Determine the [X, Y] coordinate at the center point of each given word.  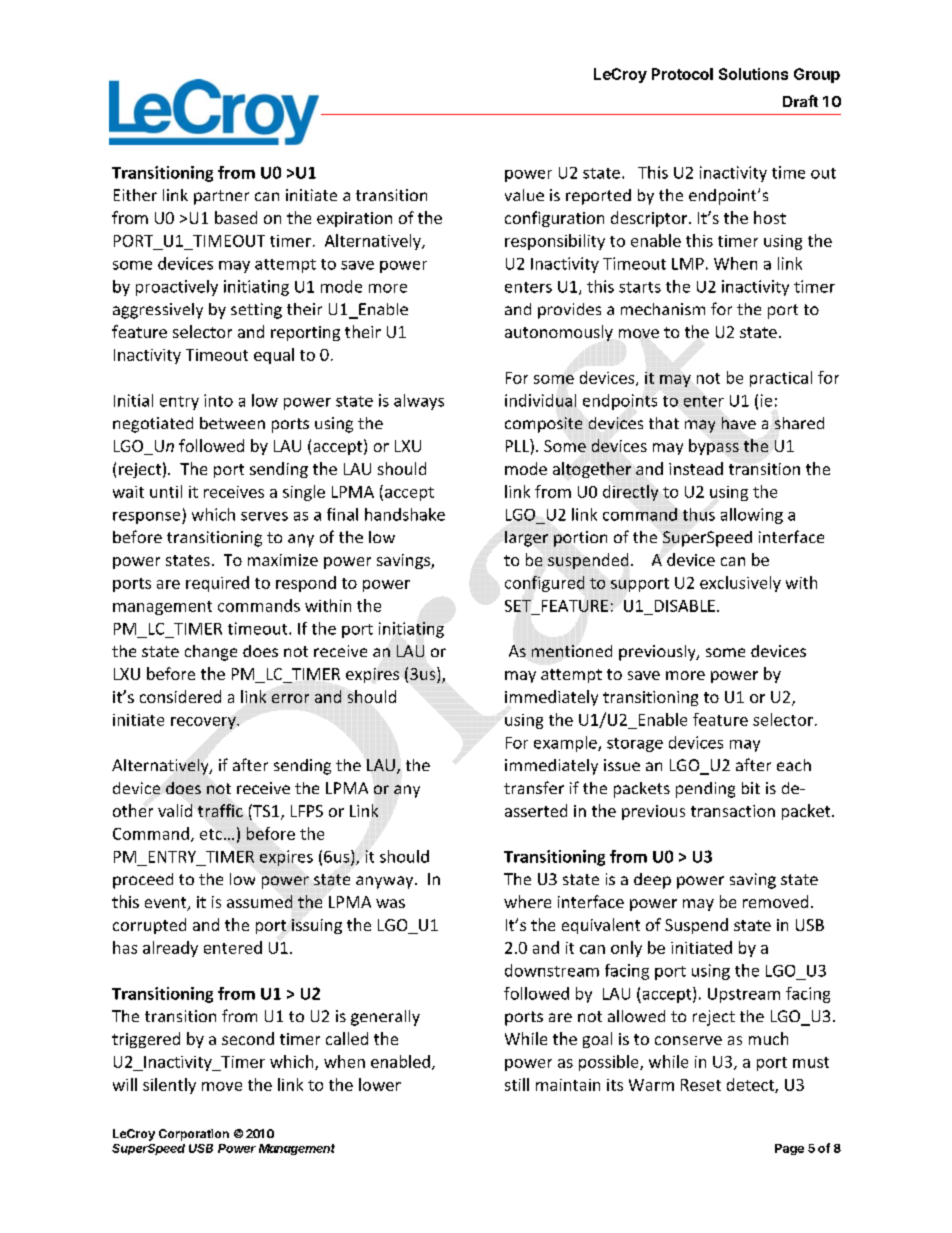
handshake [405, 514]
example [566, 744]
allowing [752, 516]
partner [221, 197]
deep [652, 881]
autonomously [559, 333]
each [794, 765]
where [527, 901]
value [524, 195]
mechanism [663, 309]
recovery [204, 723]
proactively [177, 288]
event [167, 904]
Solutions [753, 74]
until [166, 491]
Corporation [194, 1135]
